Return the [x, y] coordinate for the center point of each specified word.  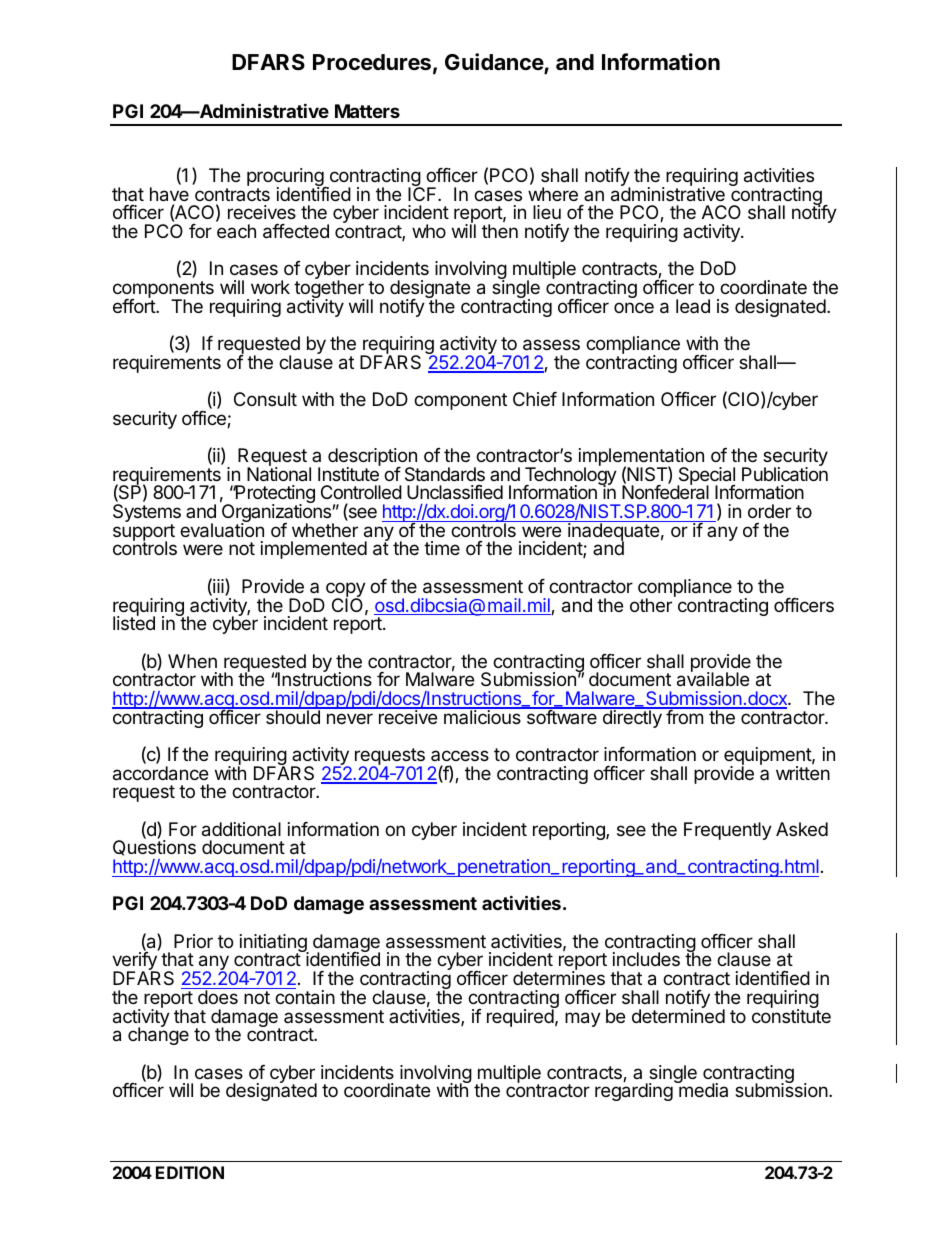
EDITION [190, 1172]
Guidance [495, 63]
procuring [286, 178]
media [702, 1089]
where [553, 194]
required [521, 1017]
